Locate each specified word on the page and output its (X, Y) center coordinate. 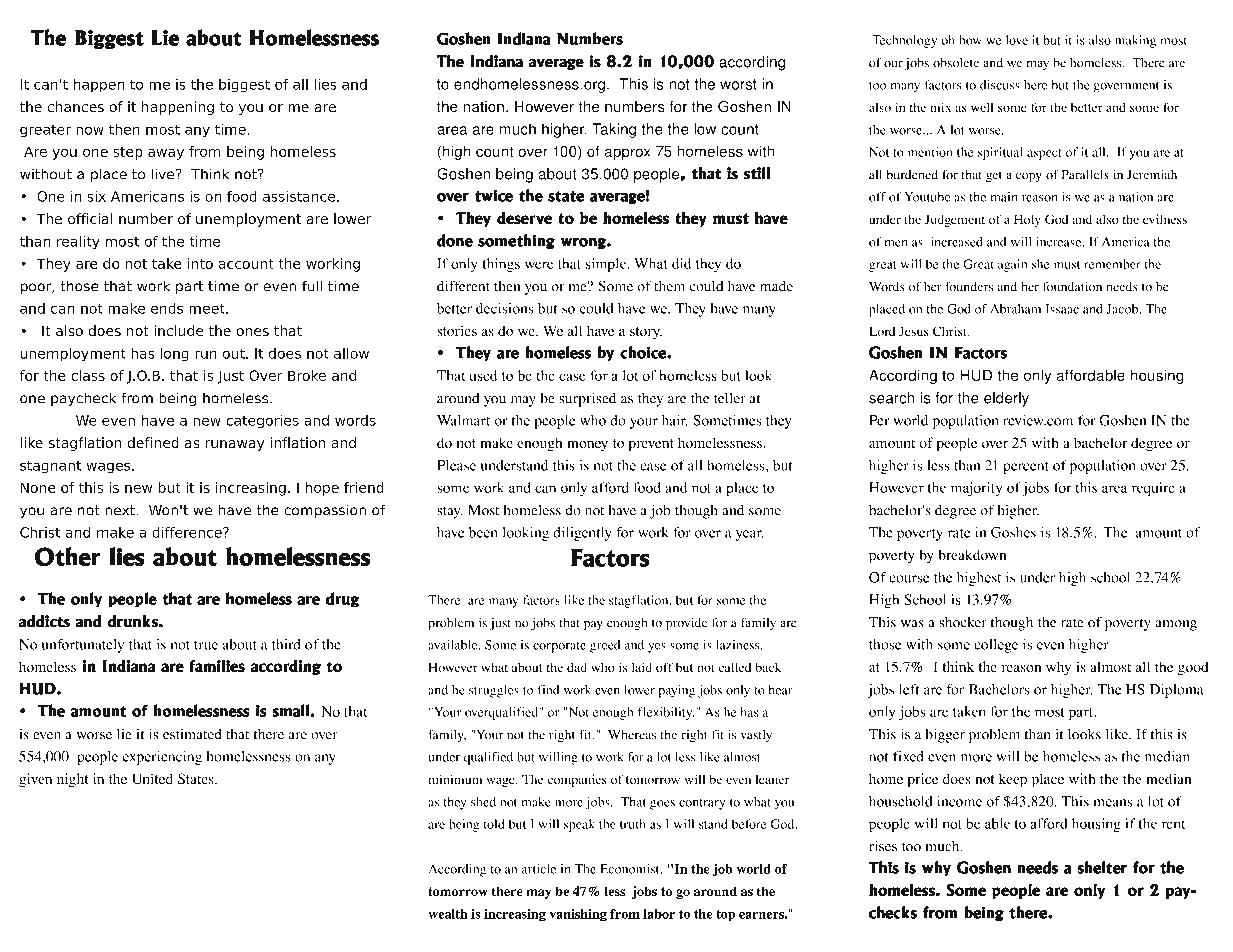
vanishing (578, 915)
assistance (300, 196)
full (312, 286)
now (90, 131)
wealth (448, 914)
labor (659, 914)
